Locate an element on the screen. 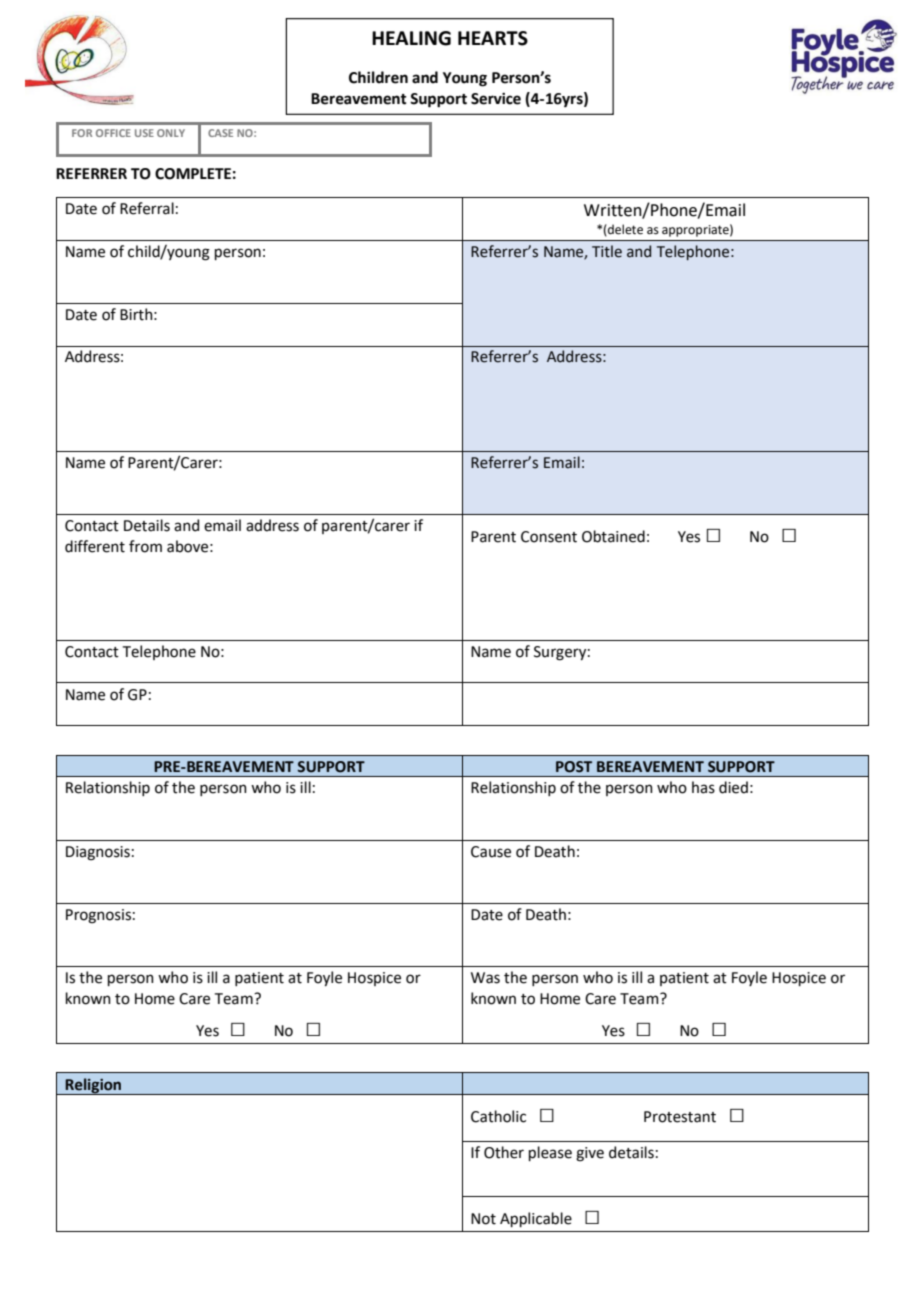 This screenshot has height=1308, width=924. delete is located at coordinates (624, 230).
